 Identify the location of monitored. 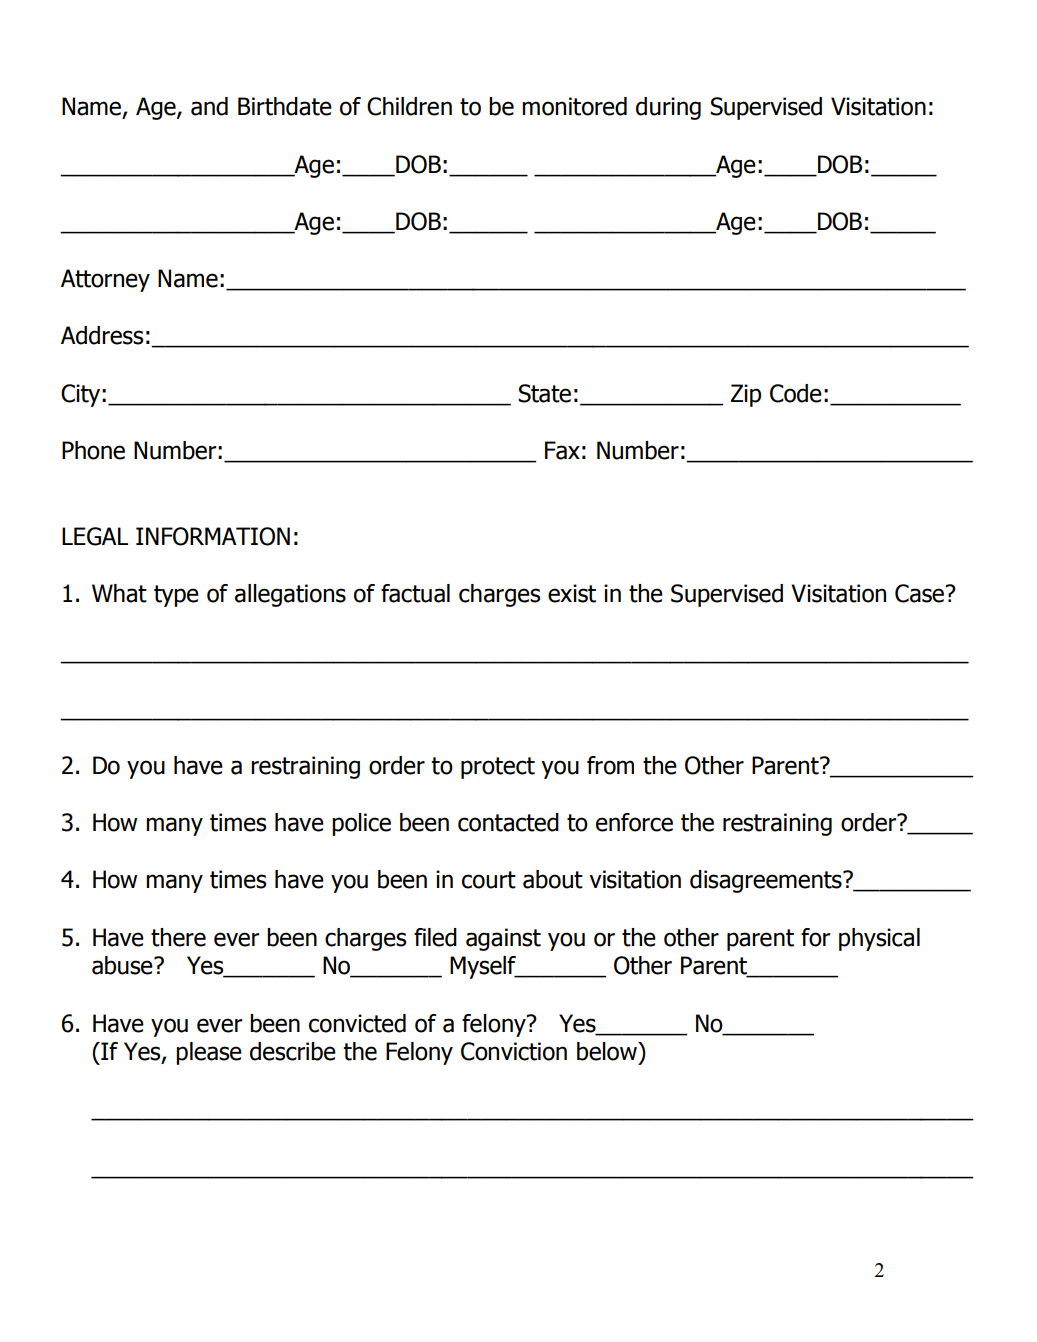
(574, 106).
